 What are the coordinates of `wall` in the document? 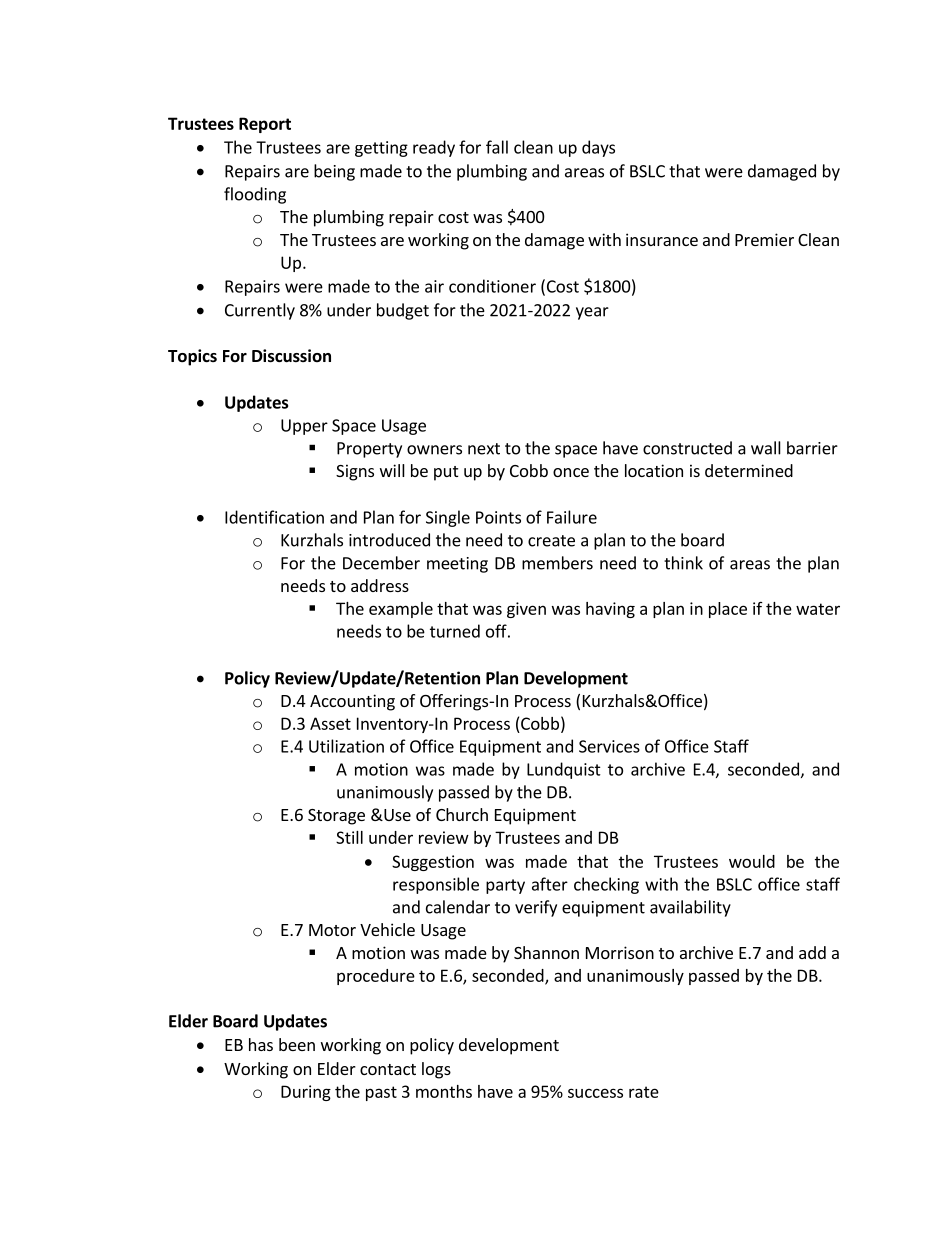 It's located at (766, 448).
